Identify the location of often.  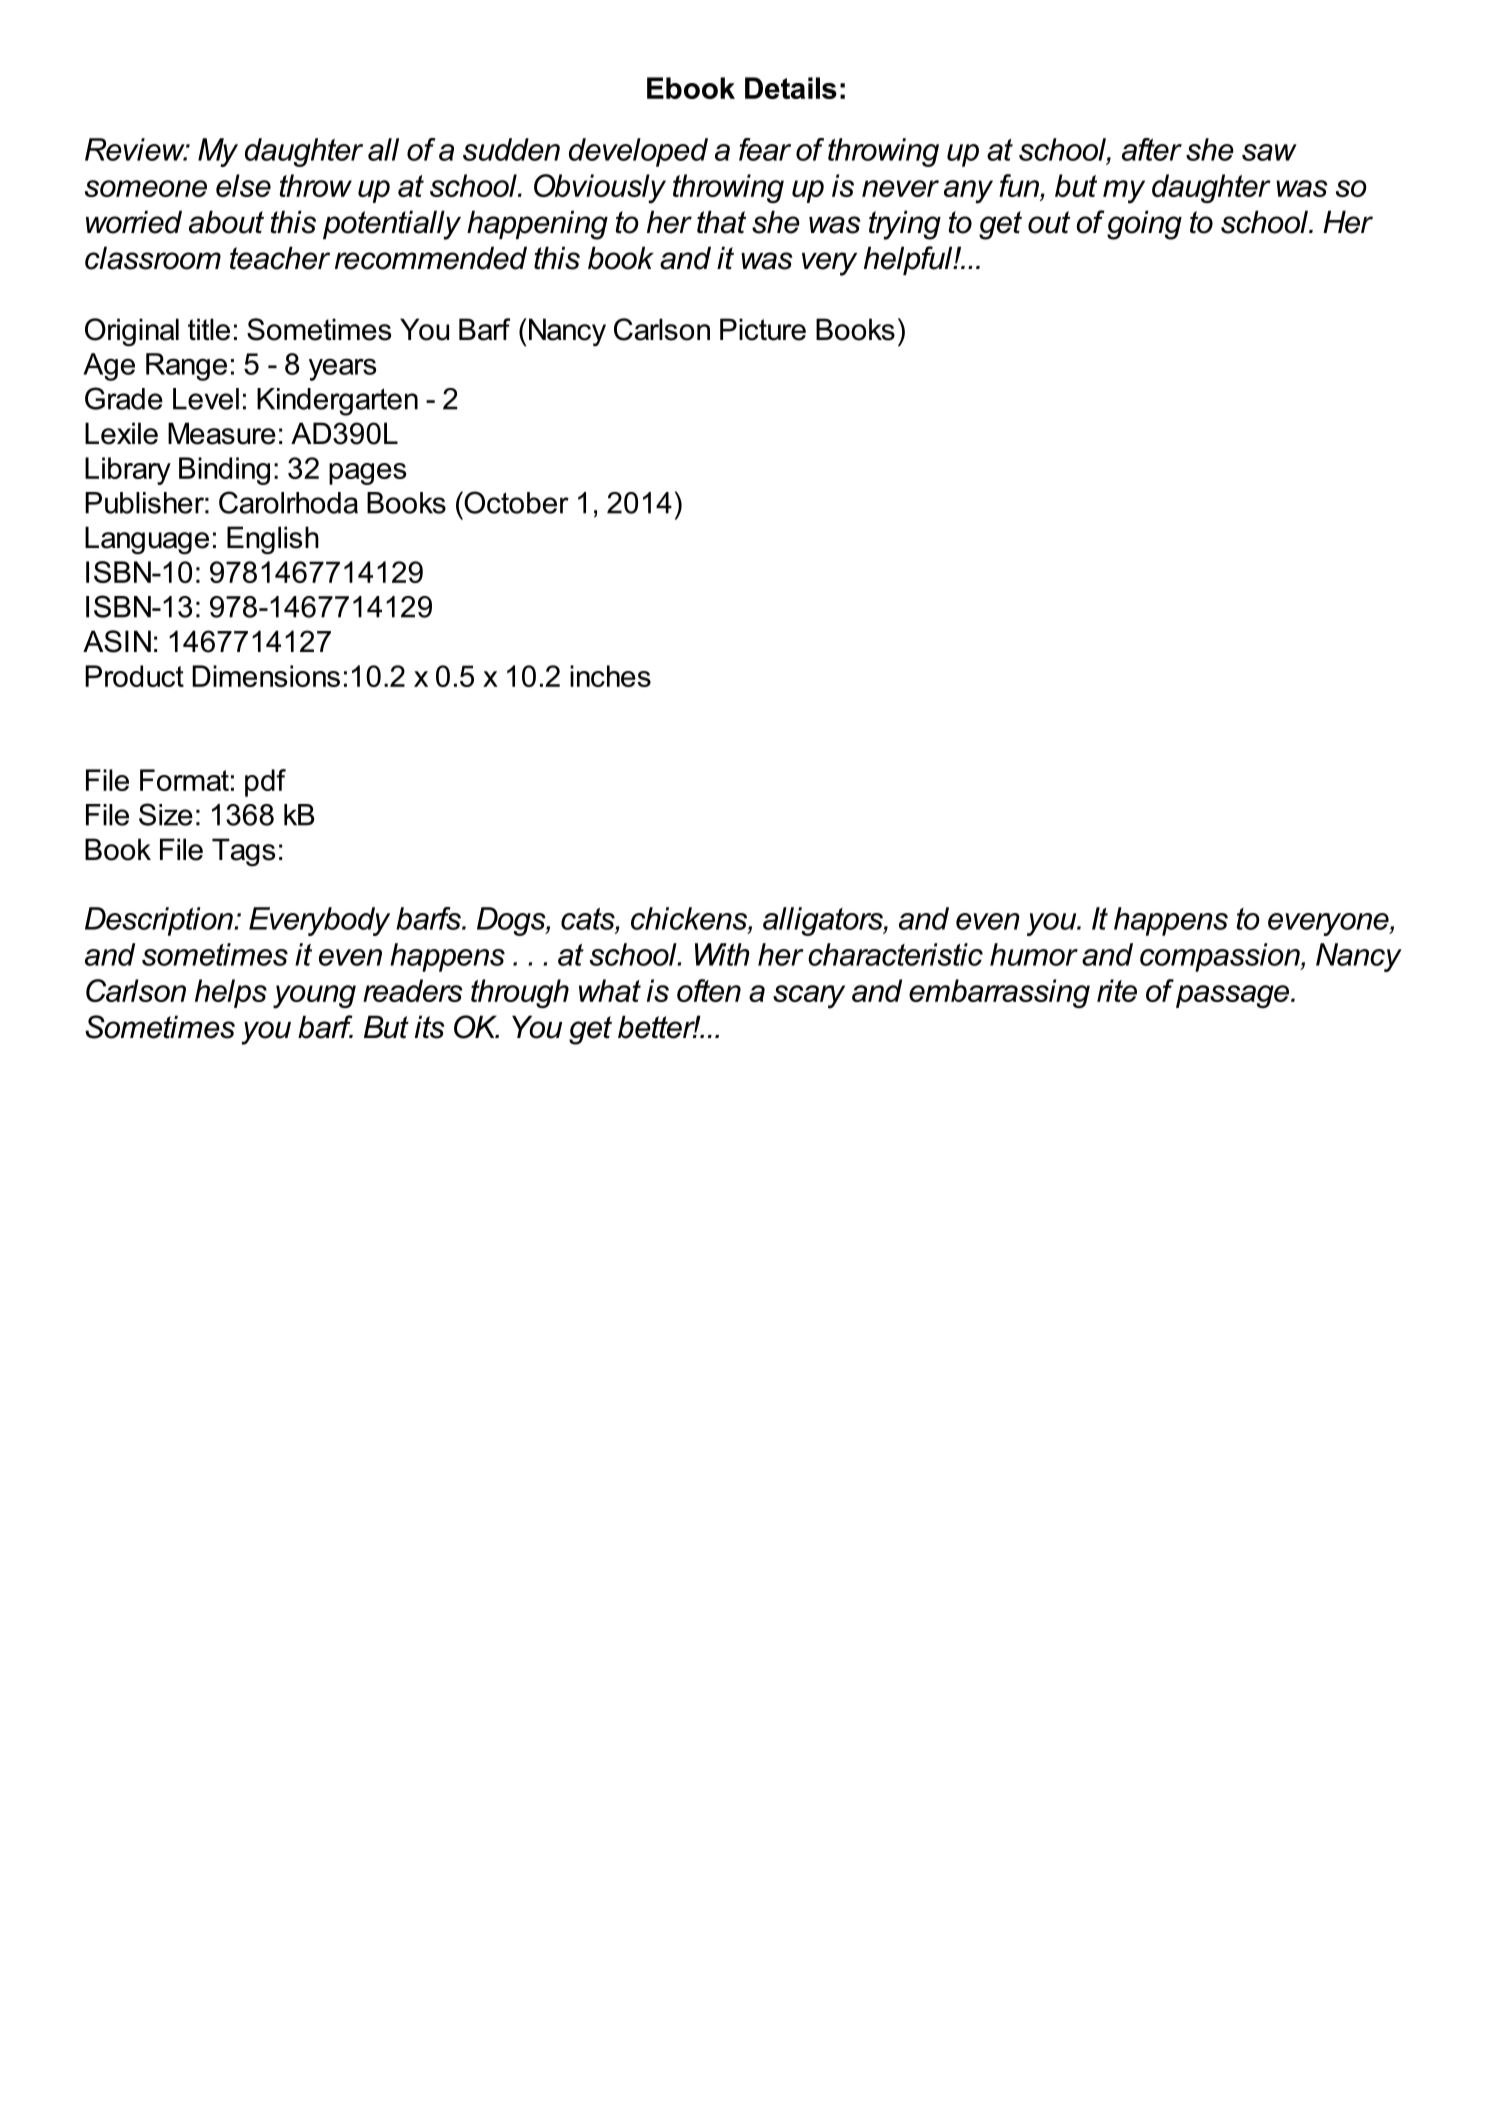
(709, 990).
